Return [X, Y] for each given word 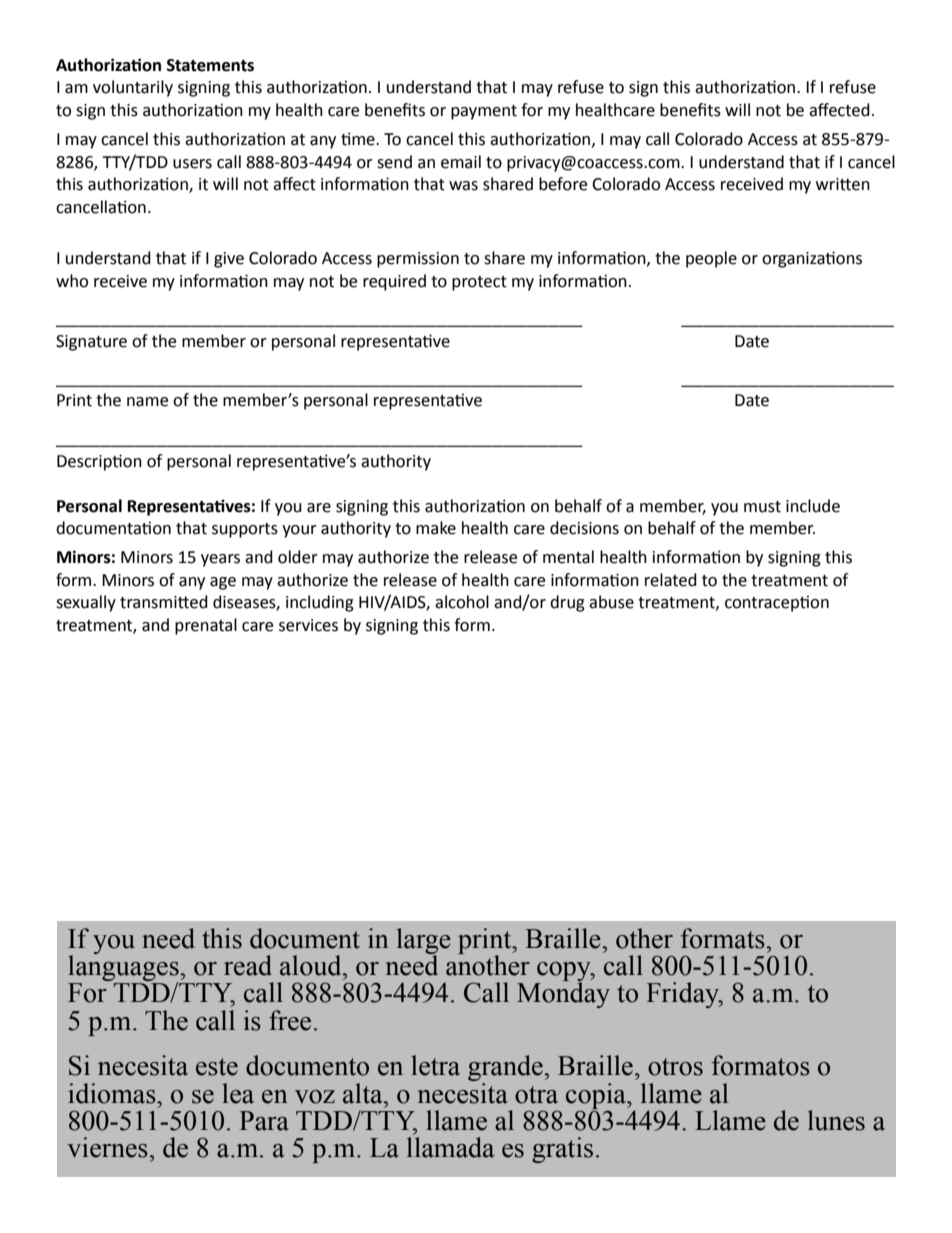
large [424, 942]
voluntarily [133, 88]
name [147, 402]
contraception [777, 604]
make [436, 528]
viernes [108, 1147]
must [762, 507]
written [843, 184]
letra [435, 1065]
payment [484, 112]
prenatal [206, 626]
